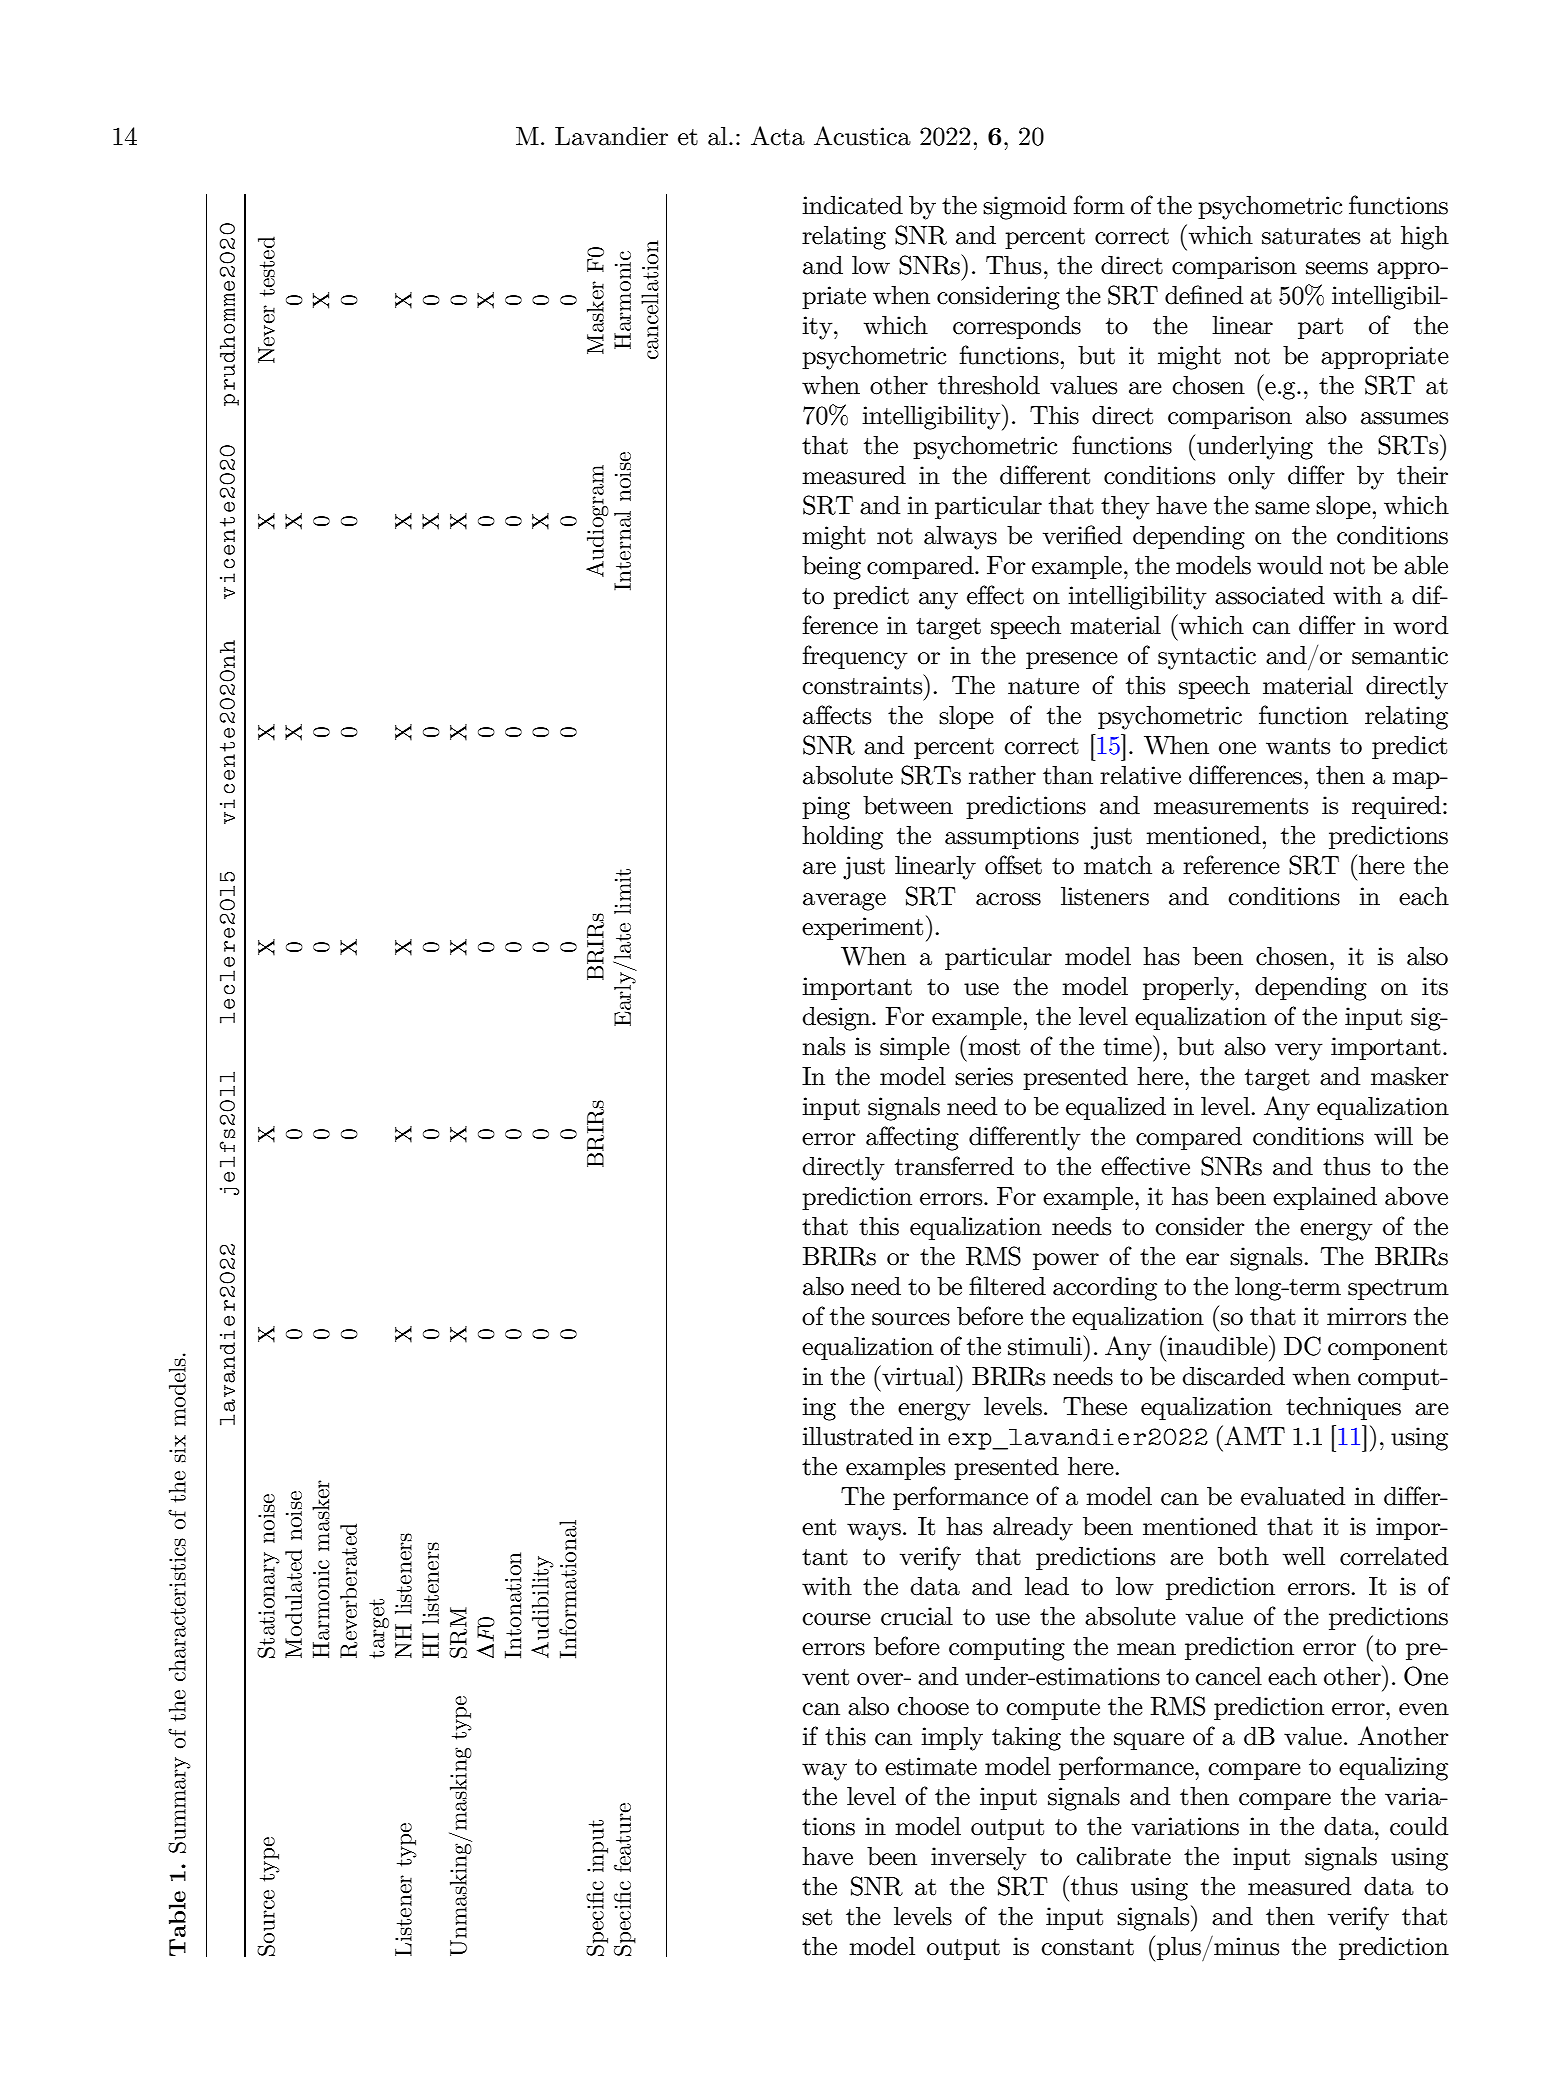  What do you see at coordinates (831, 568) in the image?
I see `being` at bounding box center [831, 568].
